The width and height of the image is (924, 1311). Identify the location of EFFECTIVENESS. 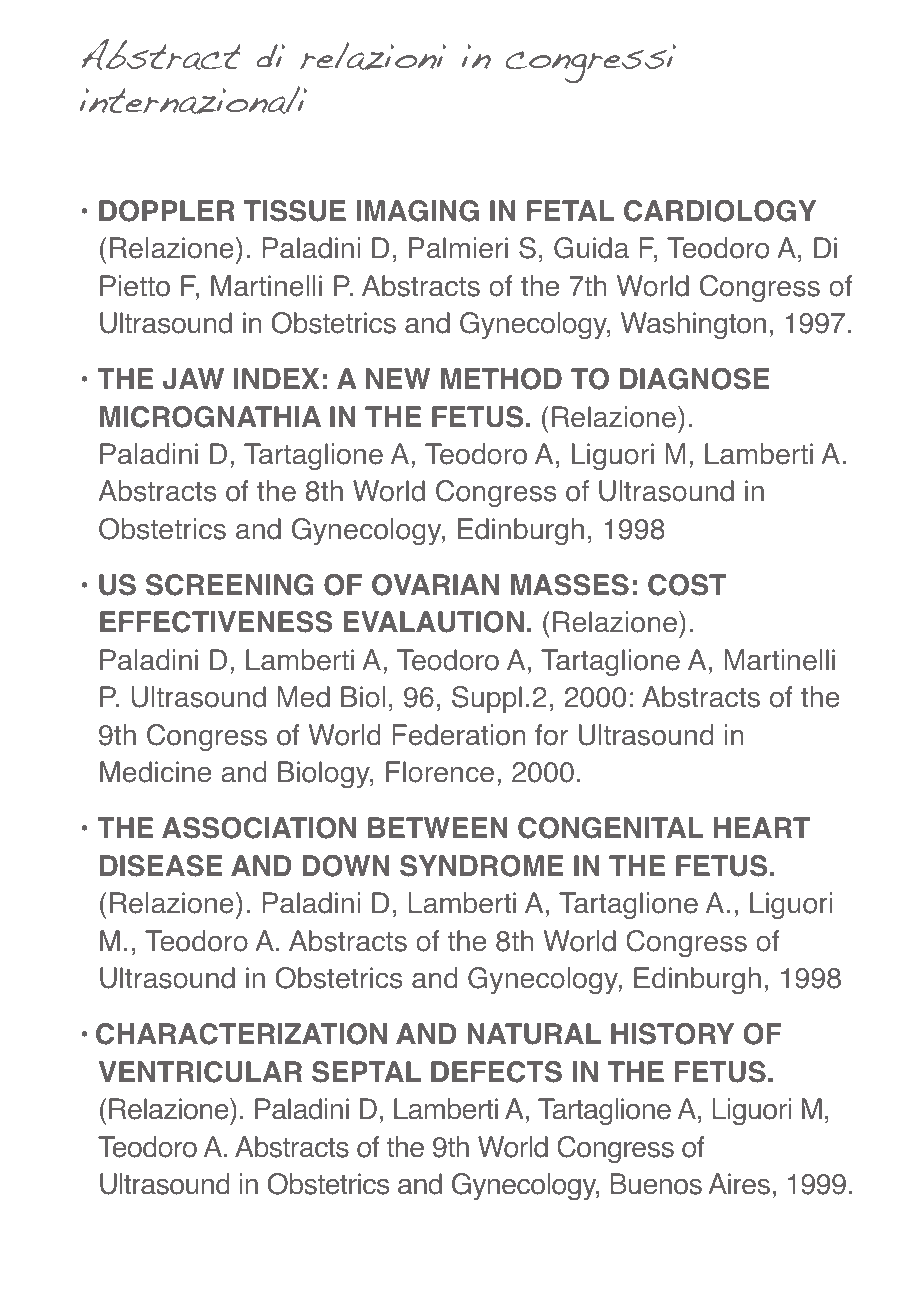
(216, 622).
